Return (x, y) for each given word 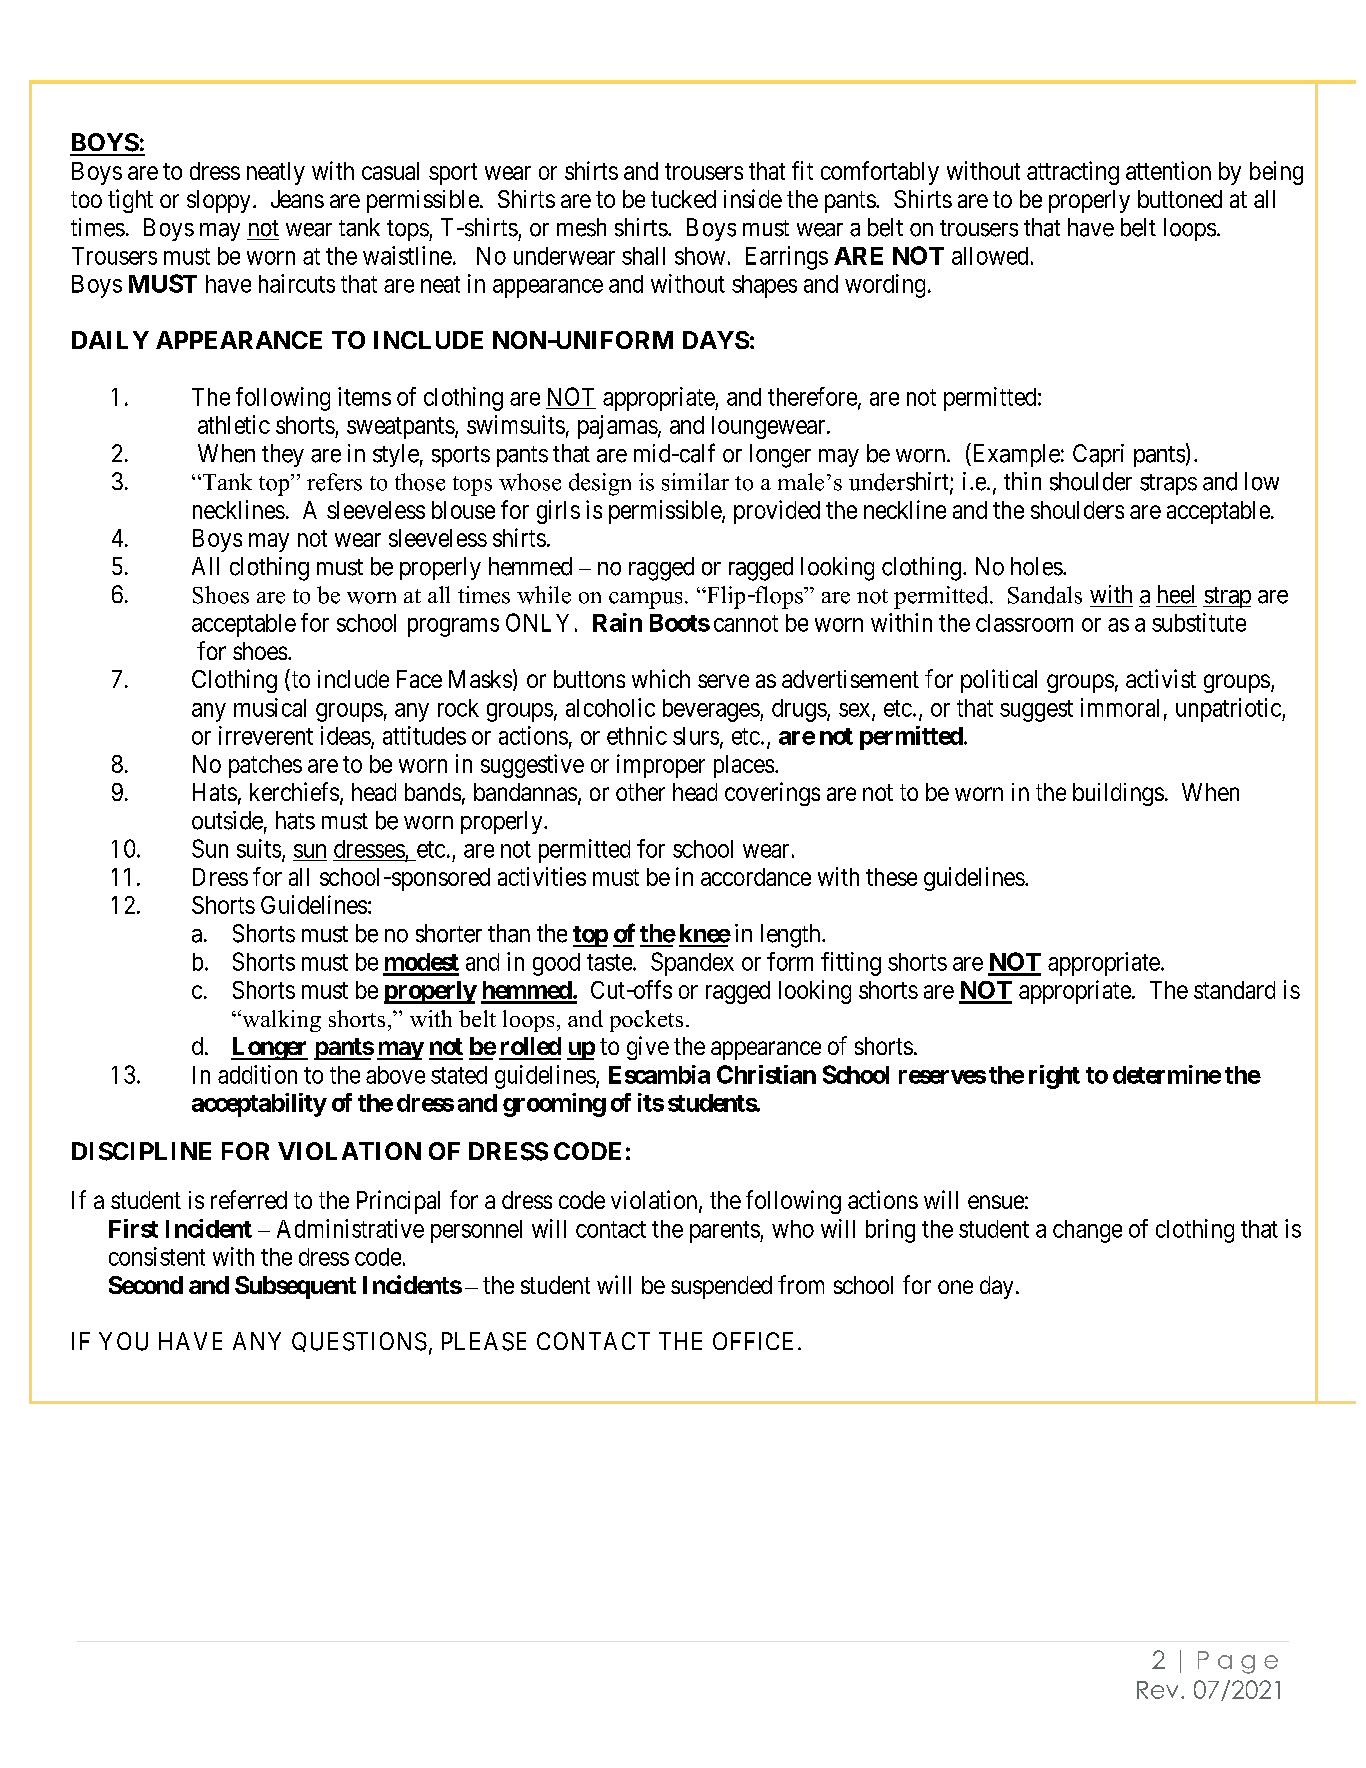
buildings (1118, 794)
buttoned (1180, 199)
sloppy (218, 201)
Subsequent (295, 1287)
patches (265, 766)
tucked (683, 199)
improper (661, 766)
